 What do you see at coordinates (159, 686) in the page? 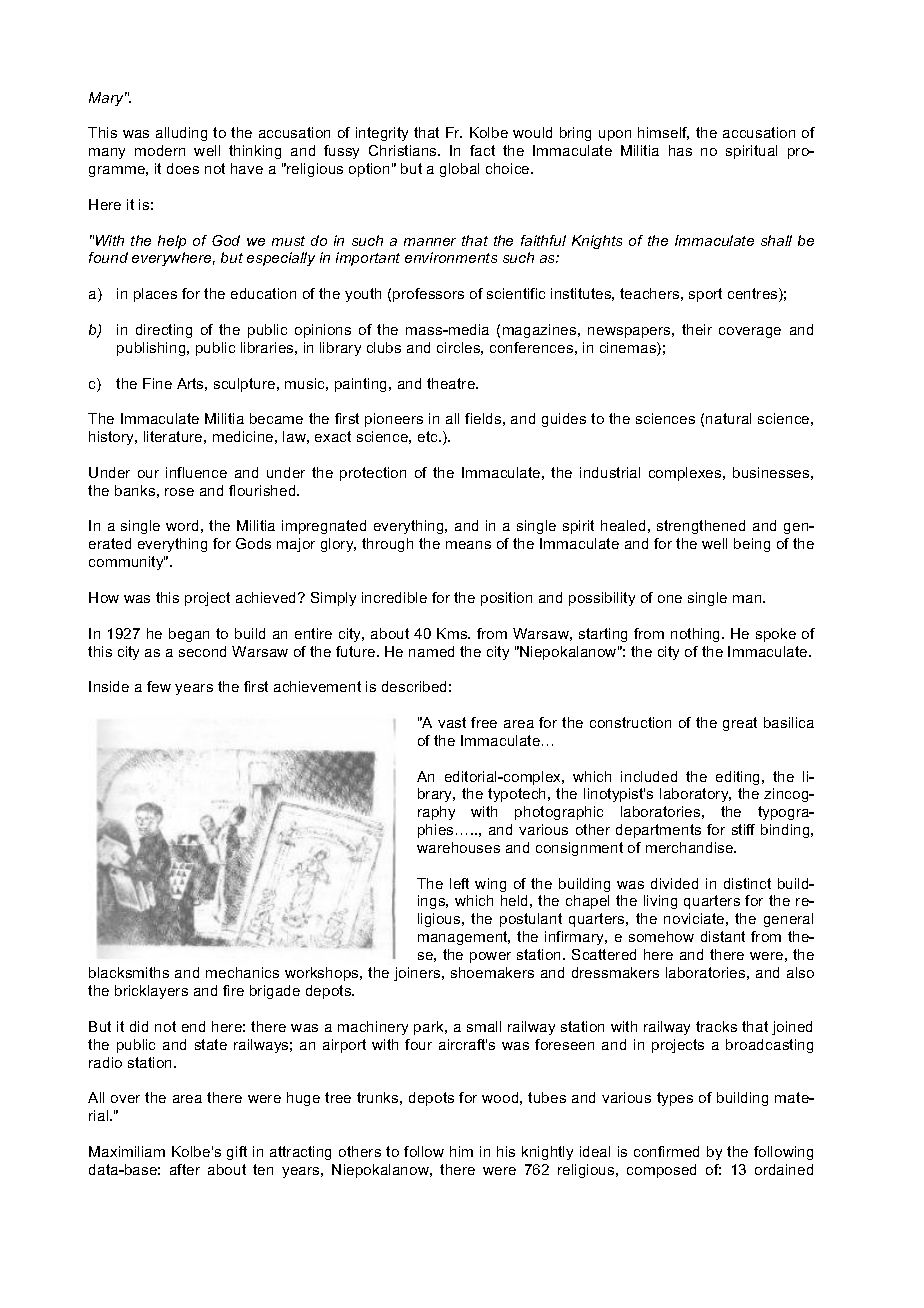
I see `few` at bounding box center [159, 686].
